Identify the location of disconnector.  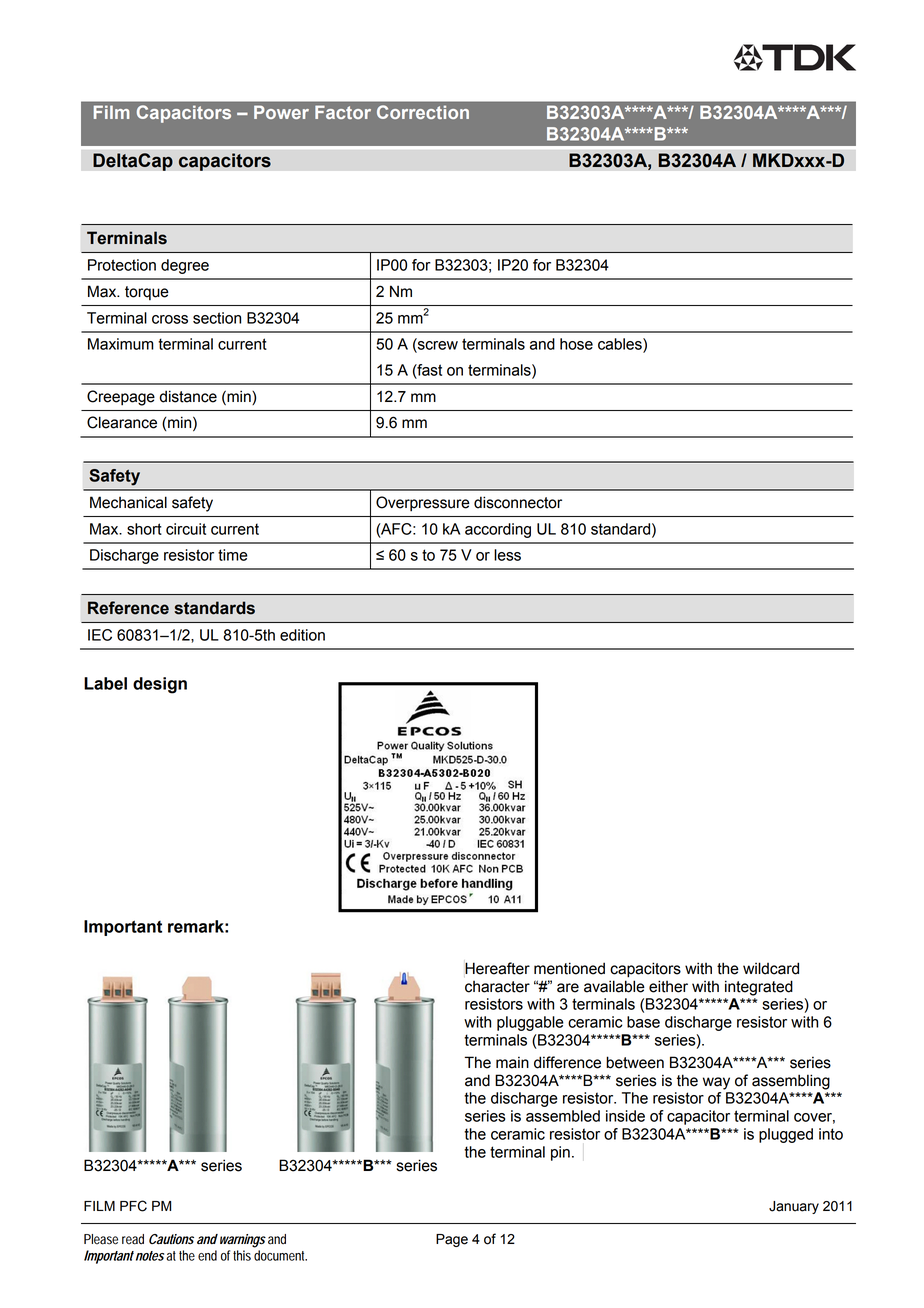
(518, 502).
